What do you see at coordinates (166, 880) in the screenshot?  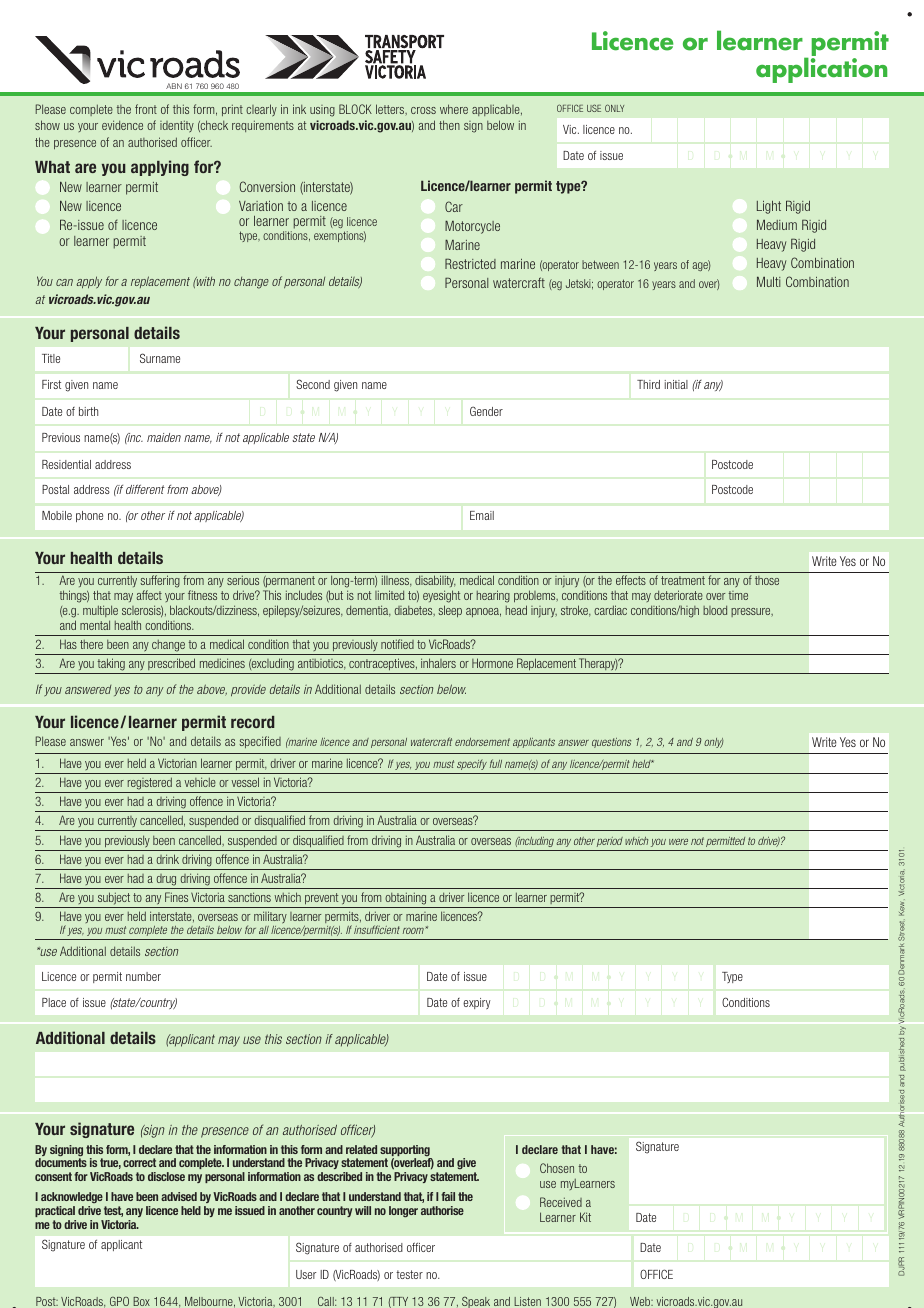 I see `drug` at bounding box center [166, 880].
